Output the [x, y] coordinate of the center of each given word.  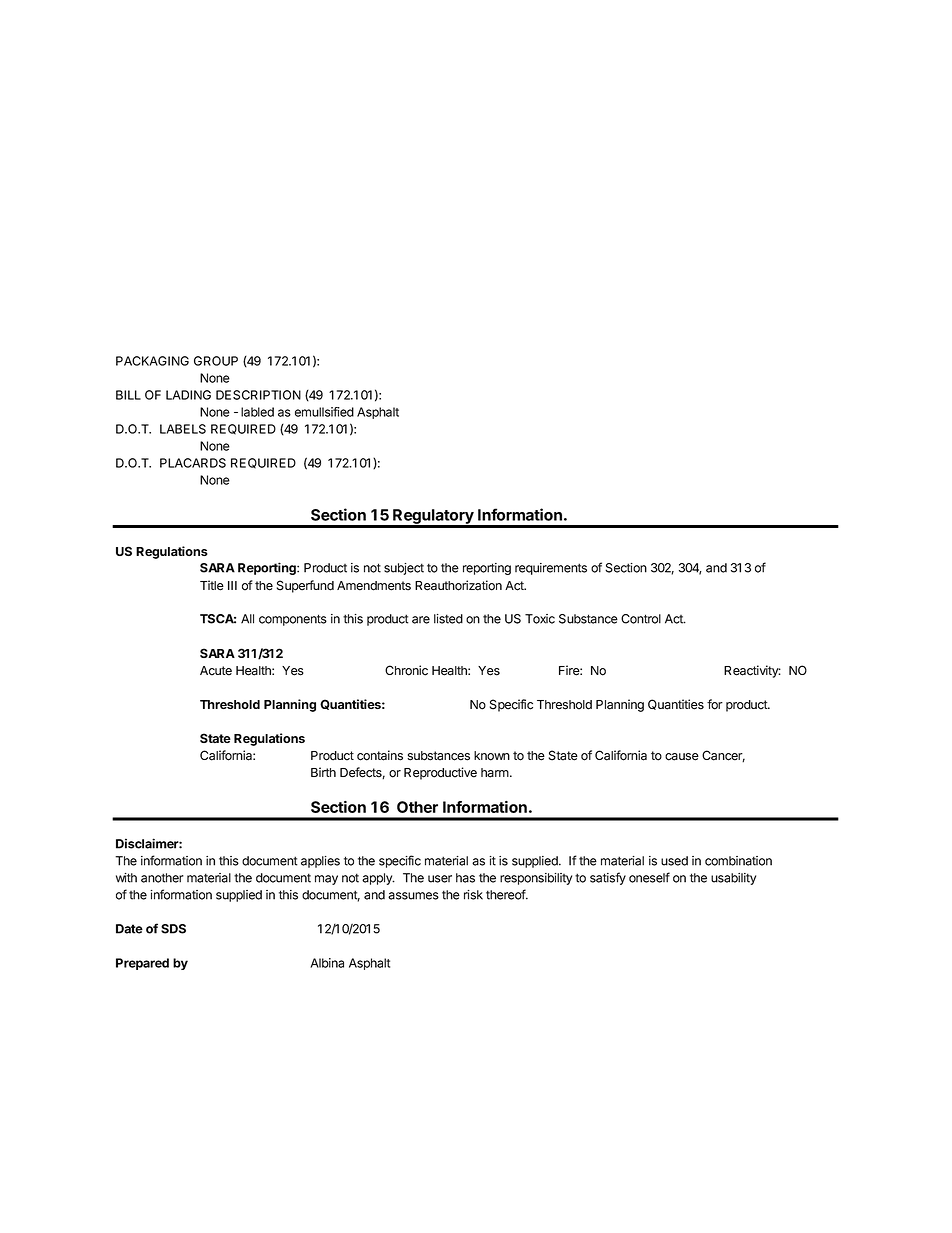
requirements [551, 569]
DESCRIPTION [258, 395]
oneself [649, 877]
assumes [413, 896]
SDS [173, 929]
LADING [188, 395]
